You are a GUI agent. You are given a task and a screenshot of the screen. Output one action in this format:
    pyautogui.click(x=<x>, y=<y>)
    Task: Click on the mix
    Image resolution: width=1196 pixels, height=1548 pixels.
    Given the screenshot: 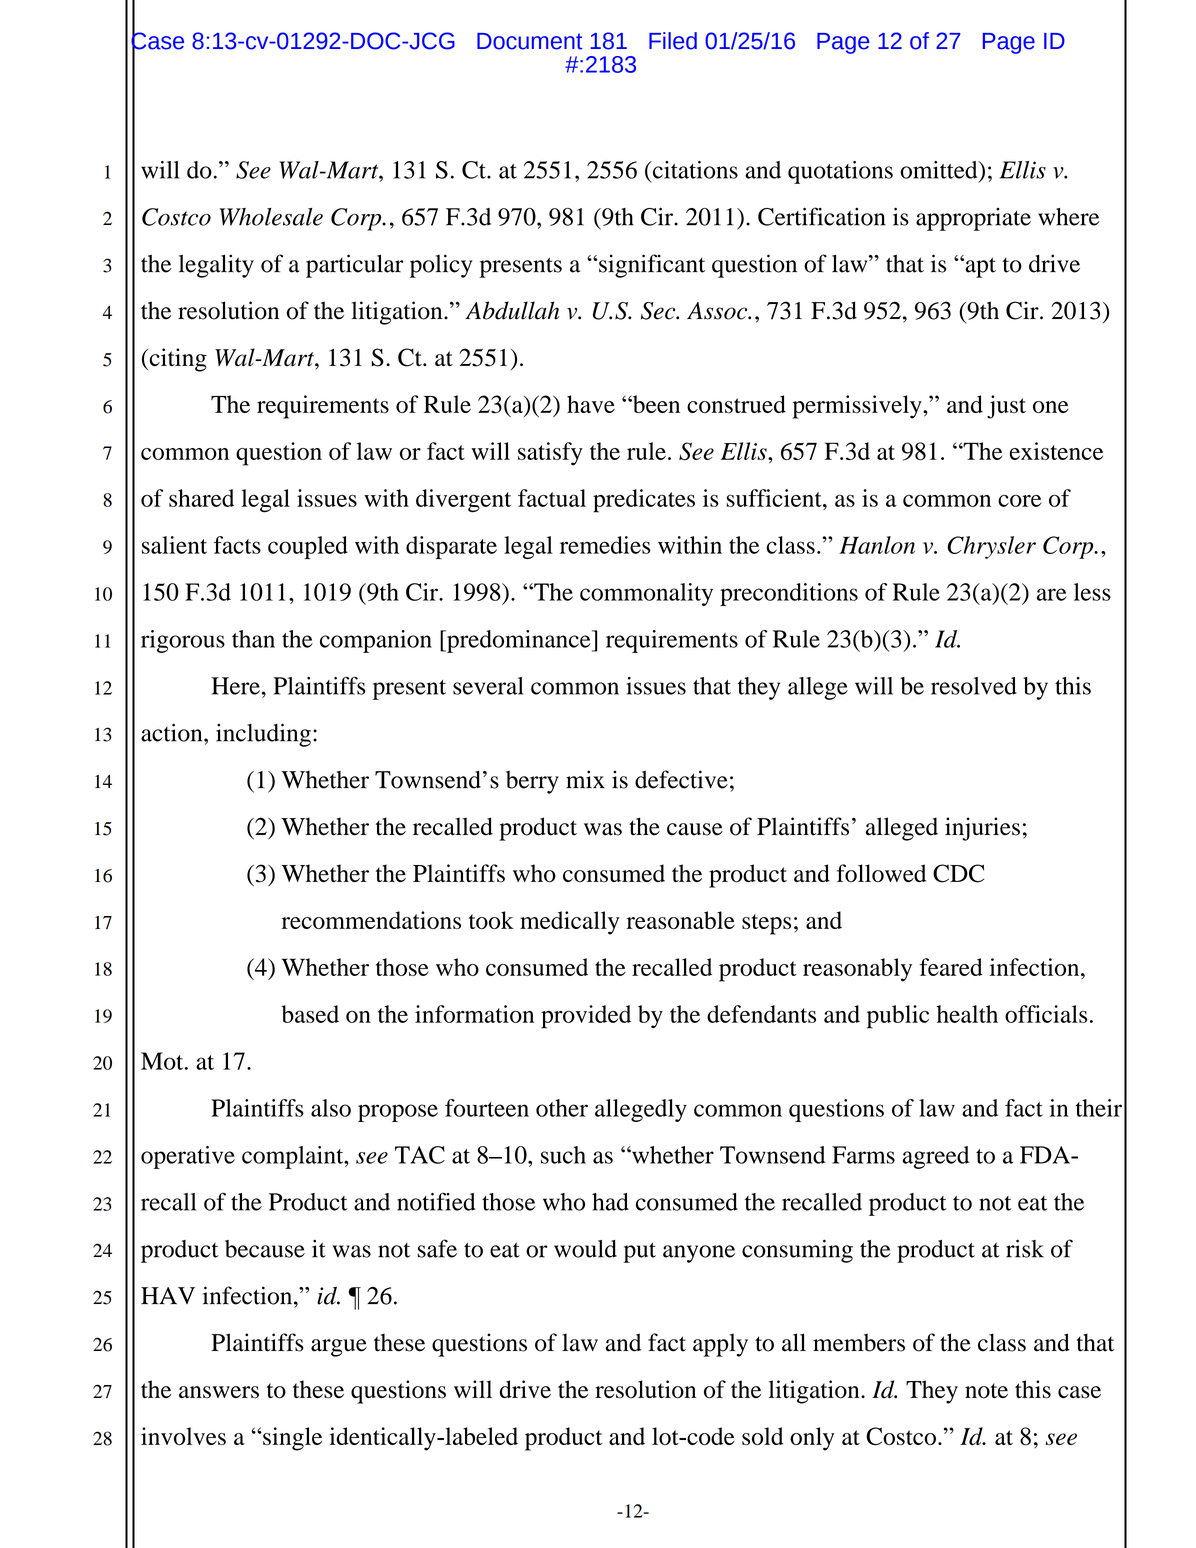 What is the action you would take?
    pyautogui.click(x=585, y=779)
